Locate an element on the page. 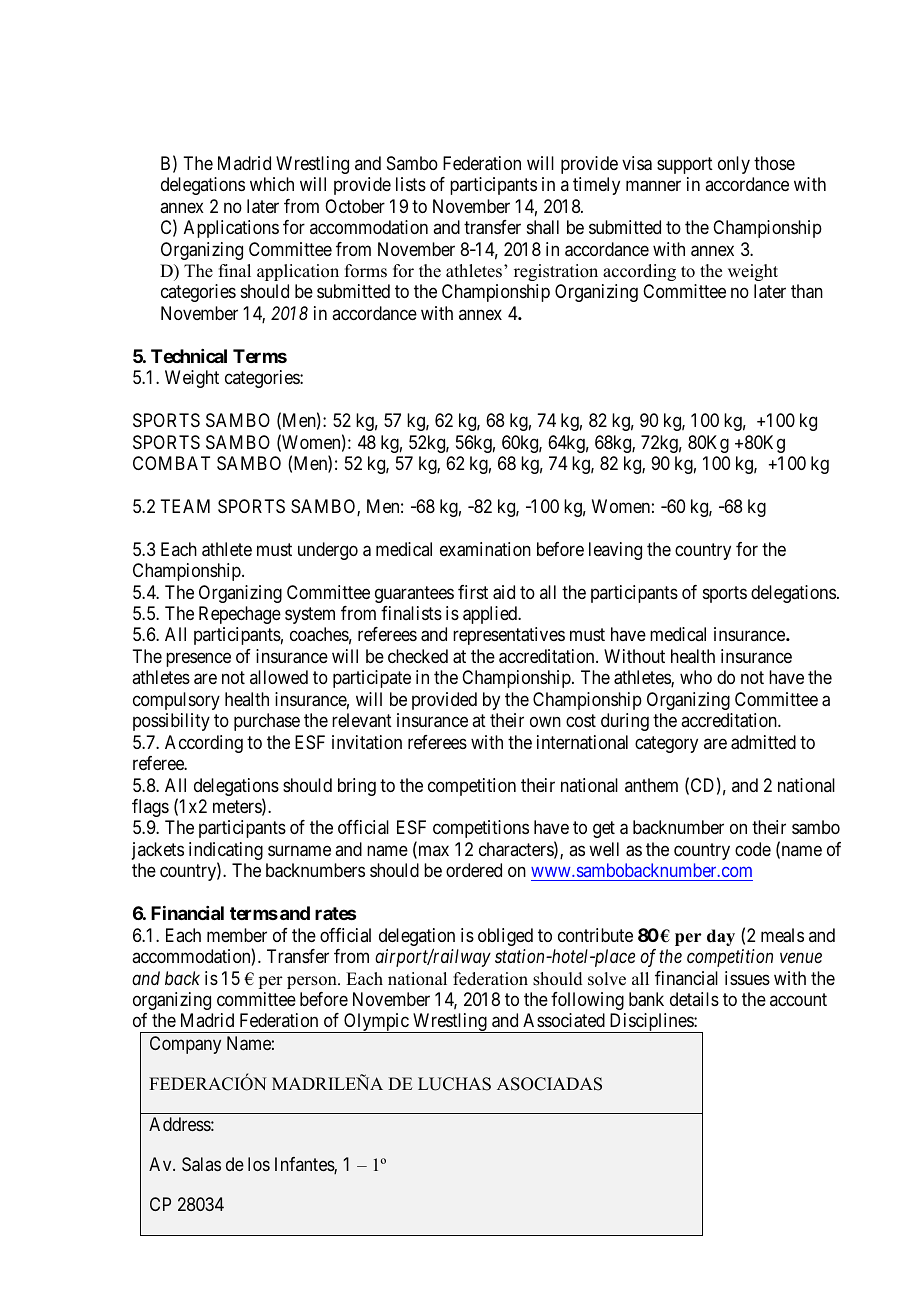  which is located at coordinates (272, 184).
